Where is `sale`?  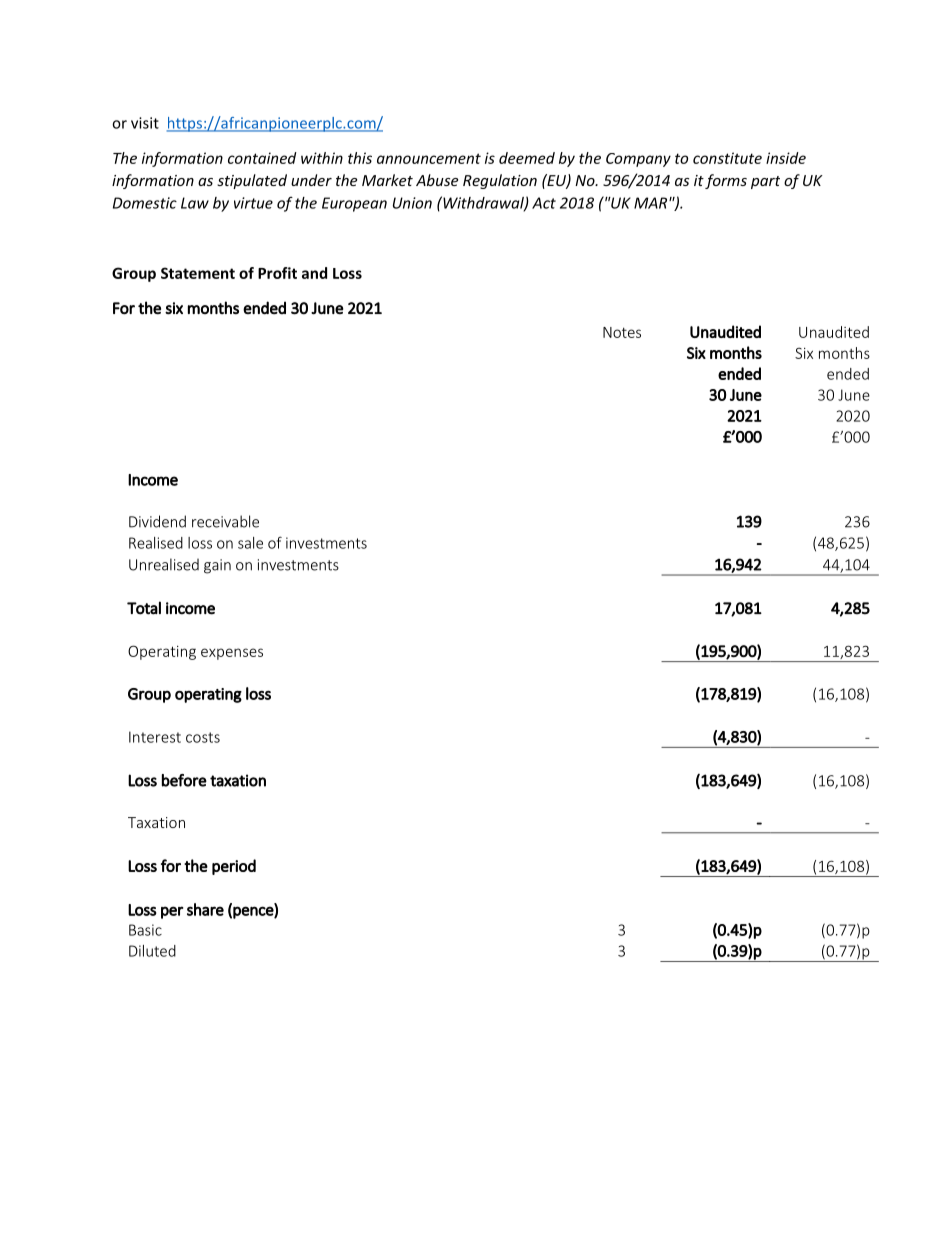 sale is located at coordinates (250, 543).
